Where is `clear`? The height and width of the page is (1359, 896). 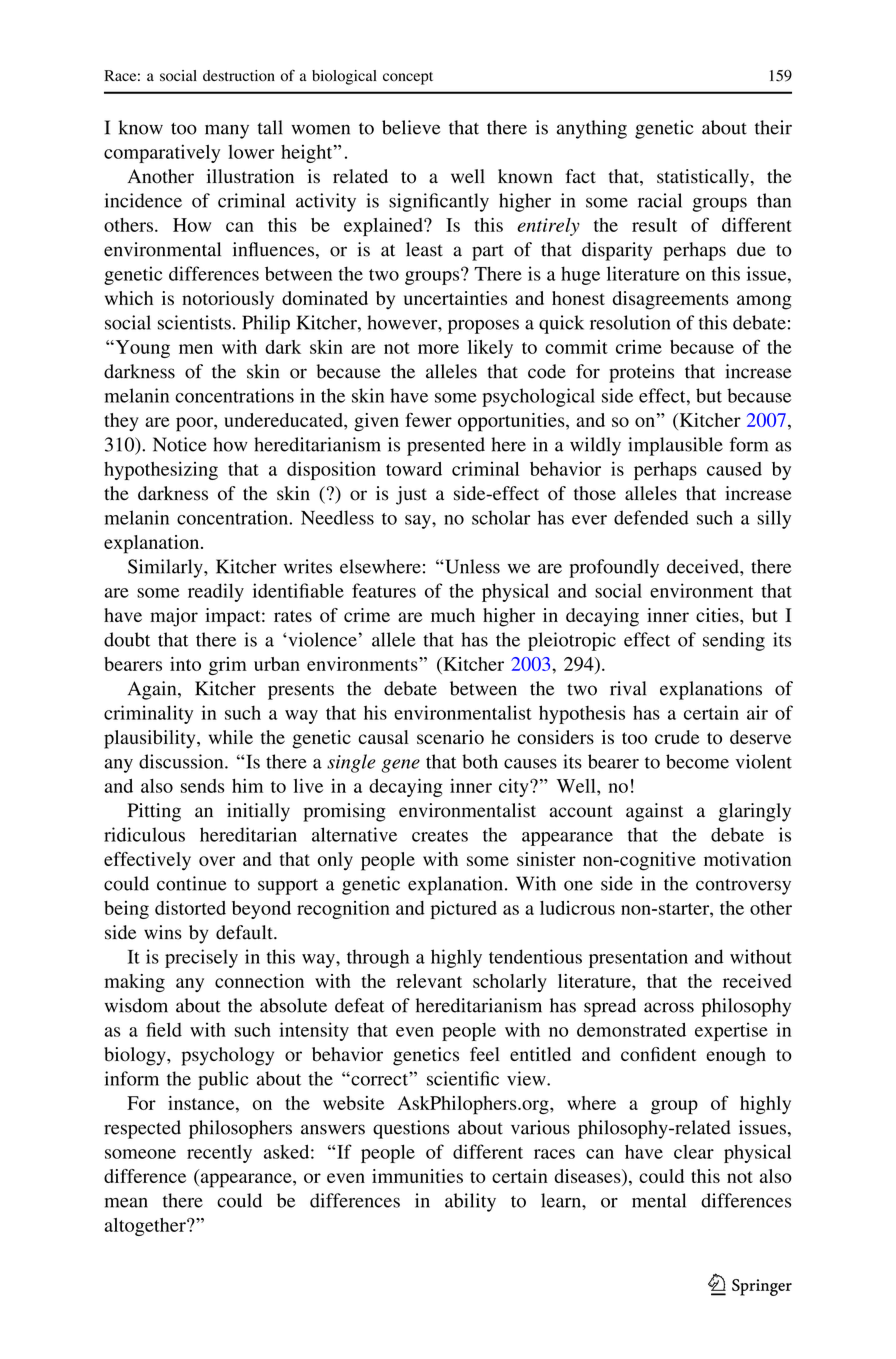
clear is located at coordinates (694, 1152).
